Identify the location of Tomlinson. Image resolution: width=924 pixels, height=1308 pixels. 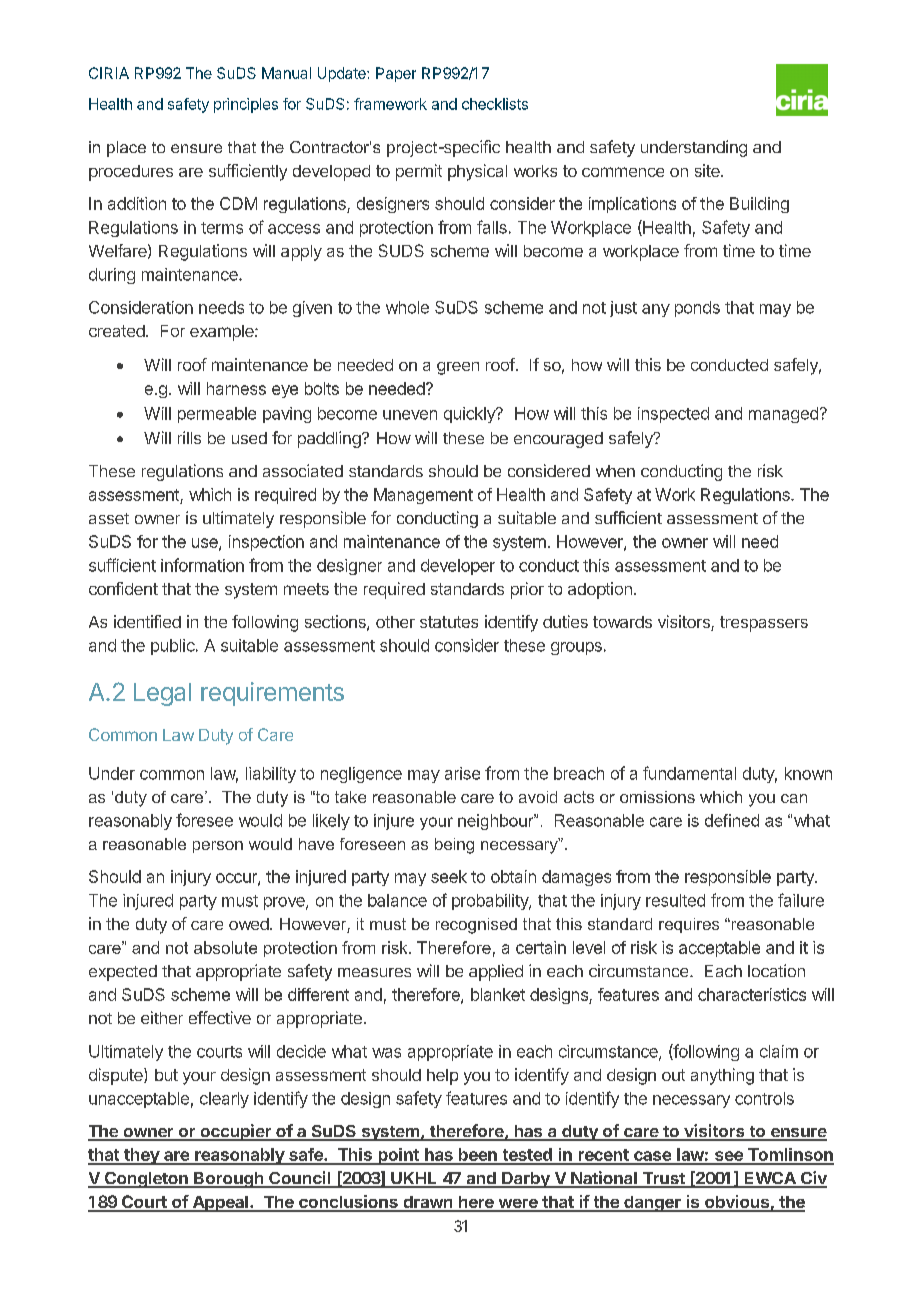
(789, 1156).
